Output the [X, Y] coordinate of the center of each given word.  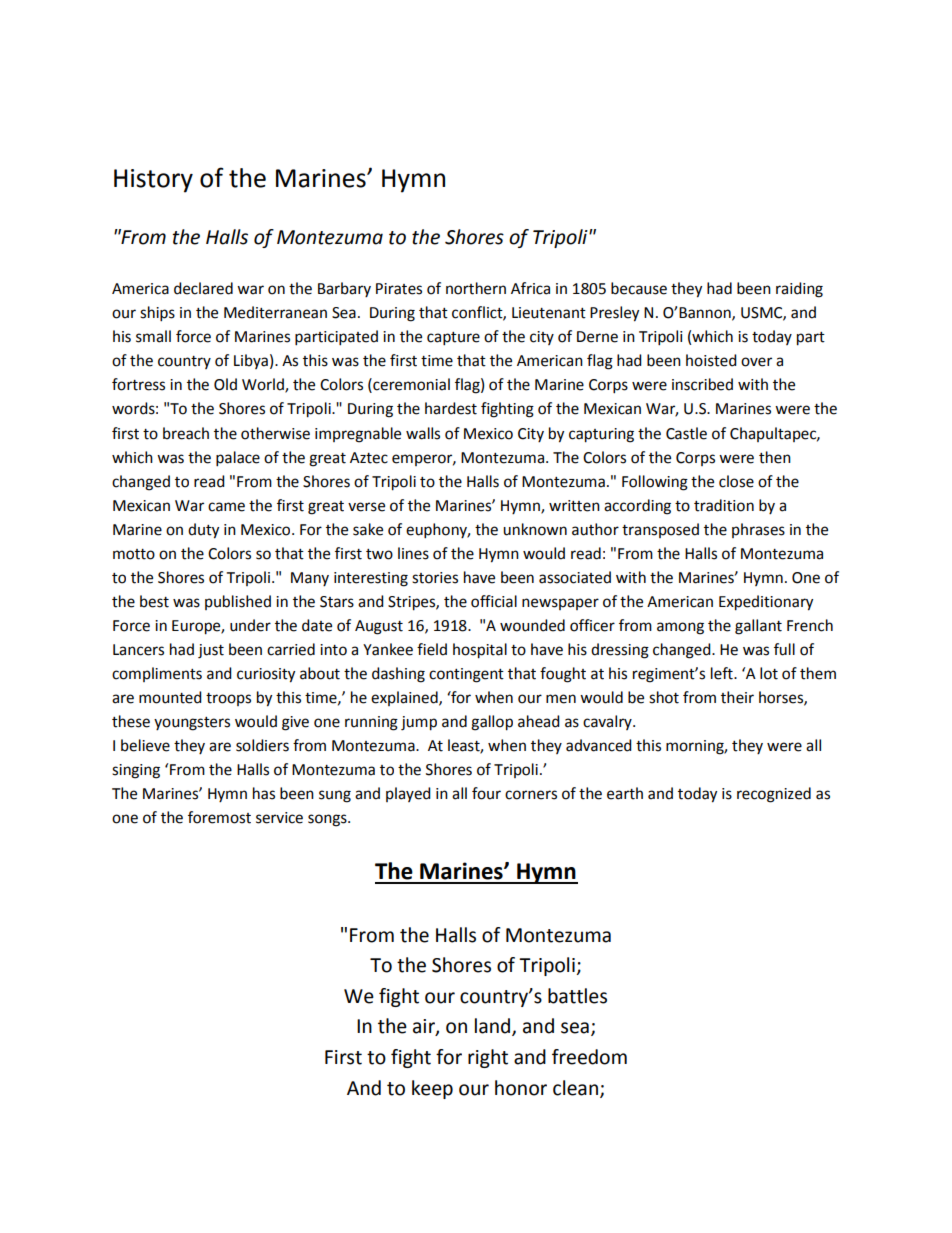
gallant [758, 627]
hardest [451, 408]
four [486, 793]
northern [476, 288]
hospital [480, 651]
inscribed [702, 384]
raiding [799, 290]
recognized [774, 795]
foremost [219, 817]
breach [186, 433]
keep [432, 1089]
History [153, 181]
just [211, 651]
